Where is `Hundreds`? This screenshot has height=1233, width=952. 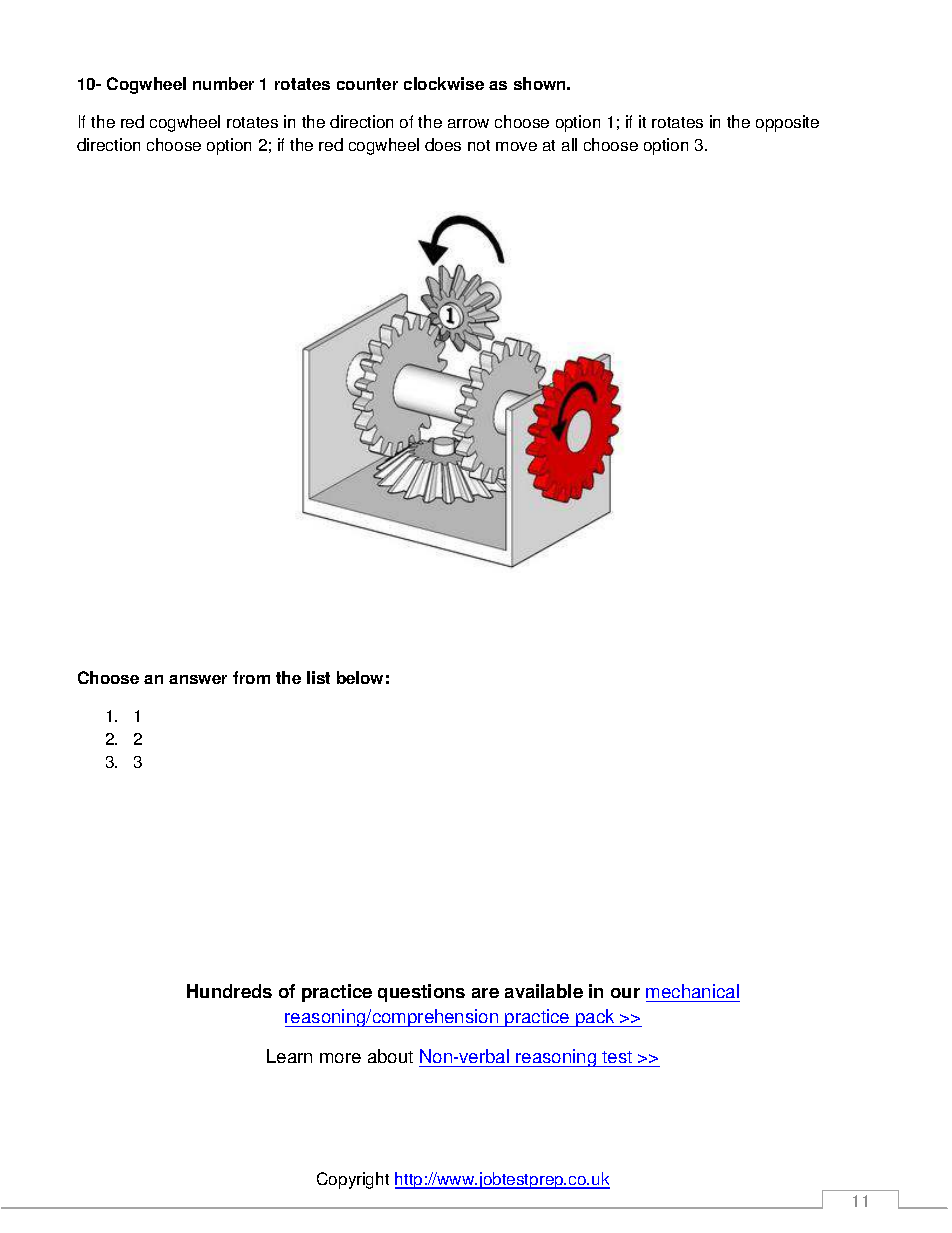
Hundreds is located at coordinates (229, 991).
